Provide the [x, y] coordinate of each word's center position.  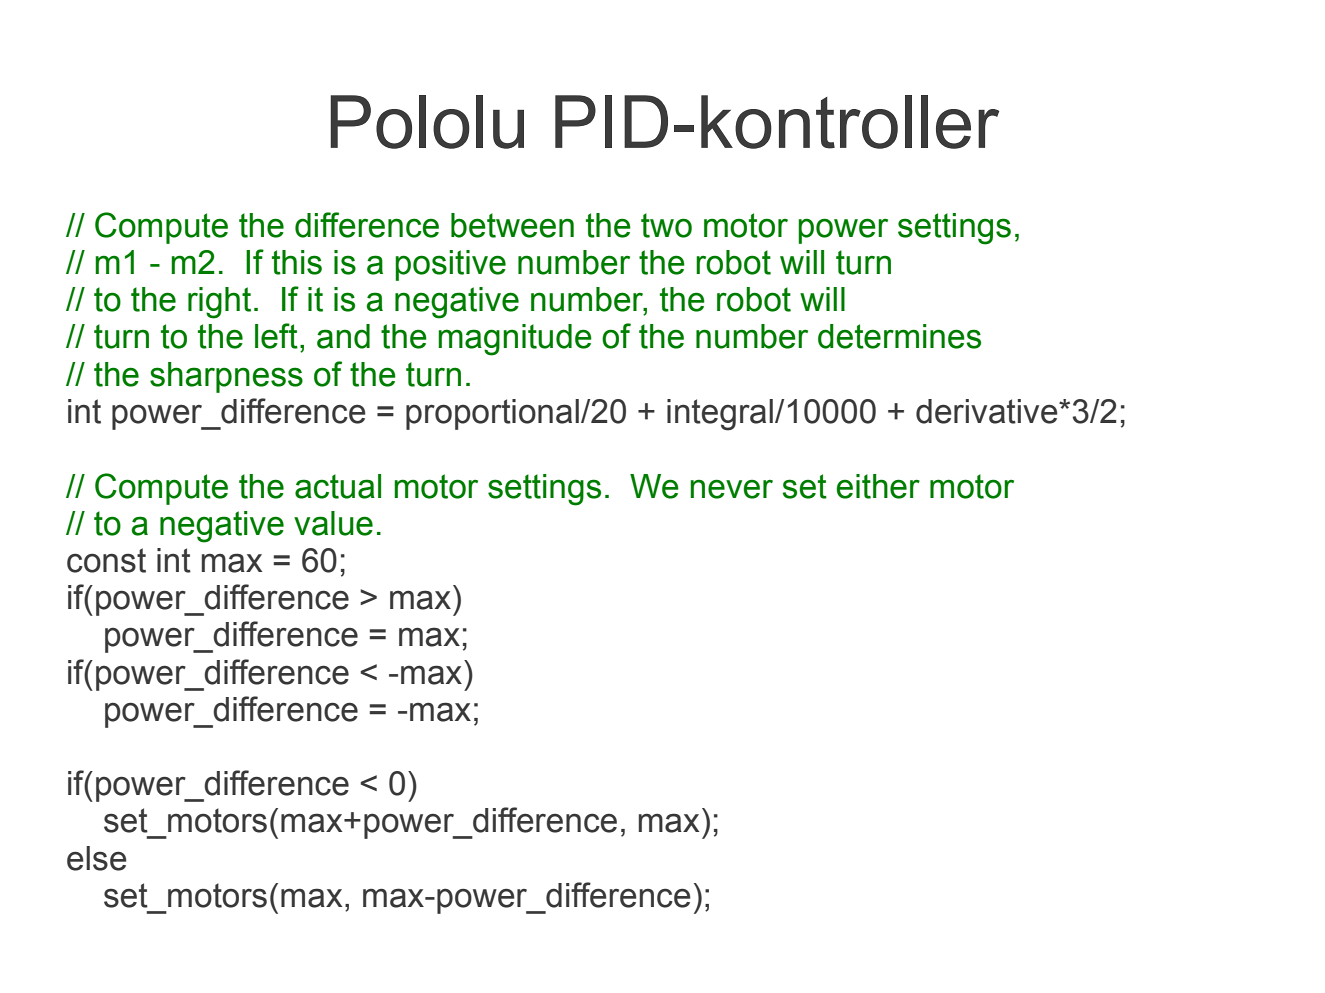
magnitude [515, 340]
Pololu [427, 122]
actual [338, 486]
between [512, 225]
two [666, 225]
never [731, 489]
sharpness [226, 377]
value [333, 523]
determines [899, 336]
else [97, 858]
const [106, 560]
